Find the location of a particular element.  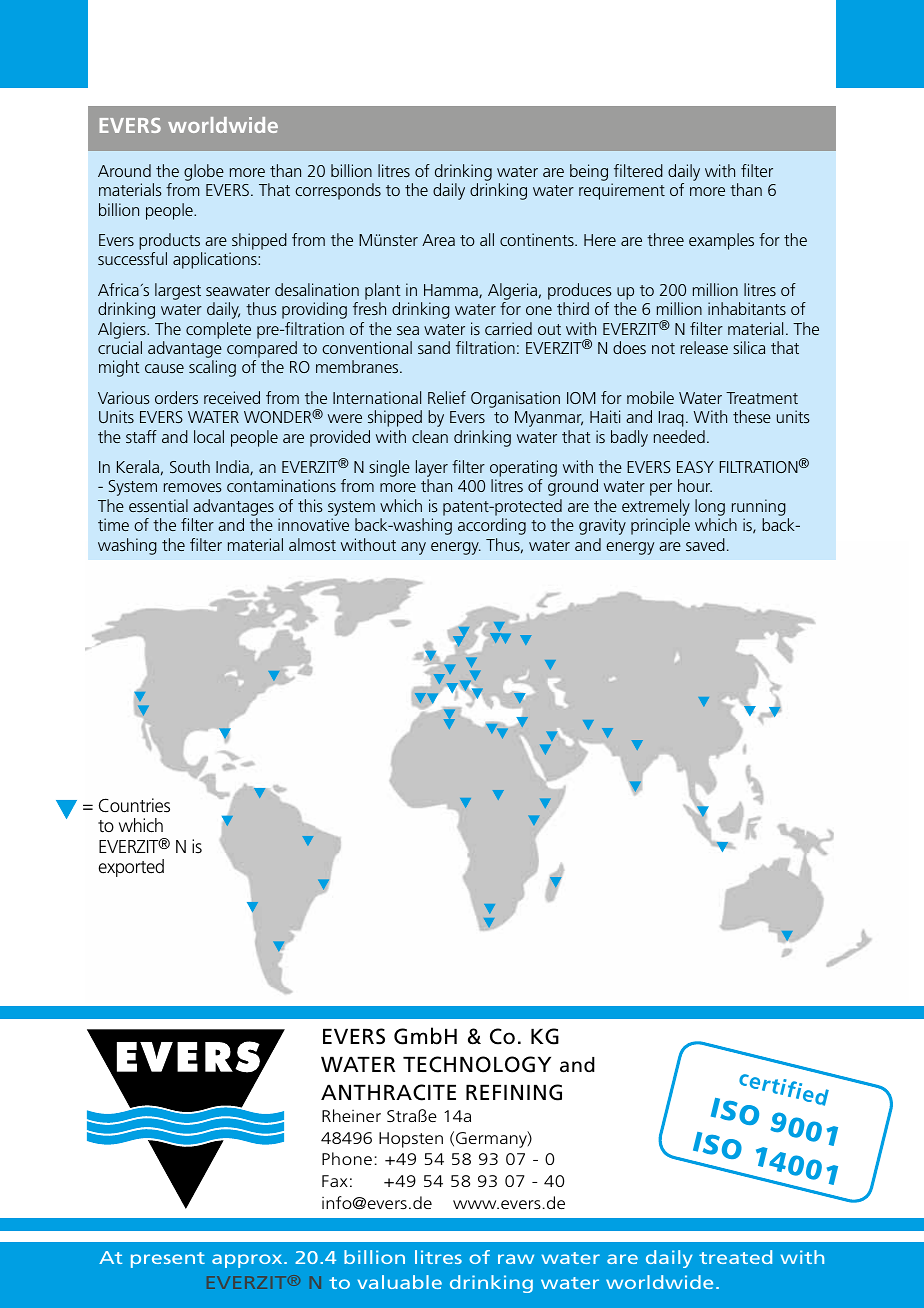

saved is located at coordinates (705, 544).
